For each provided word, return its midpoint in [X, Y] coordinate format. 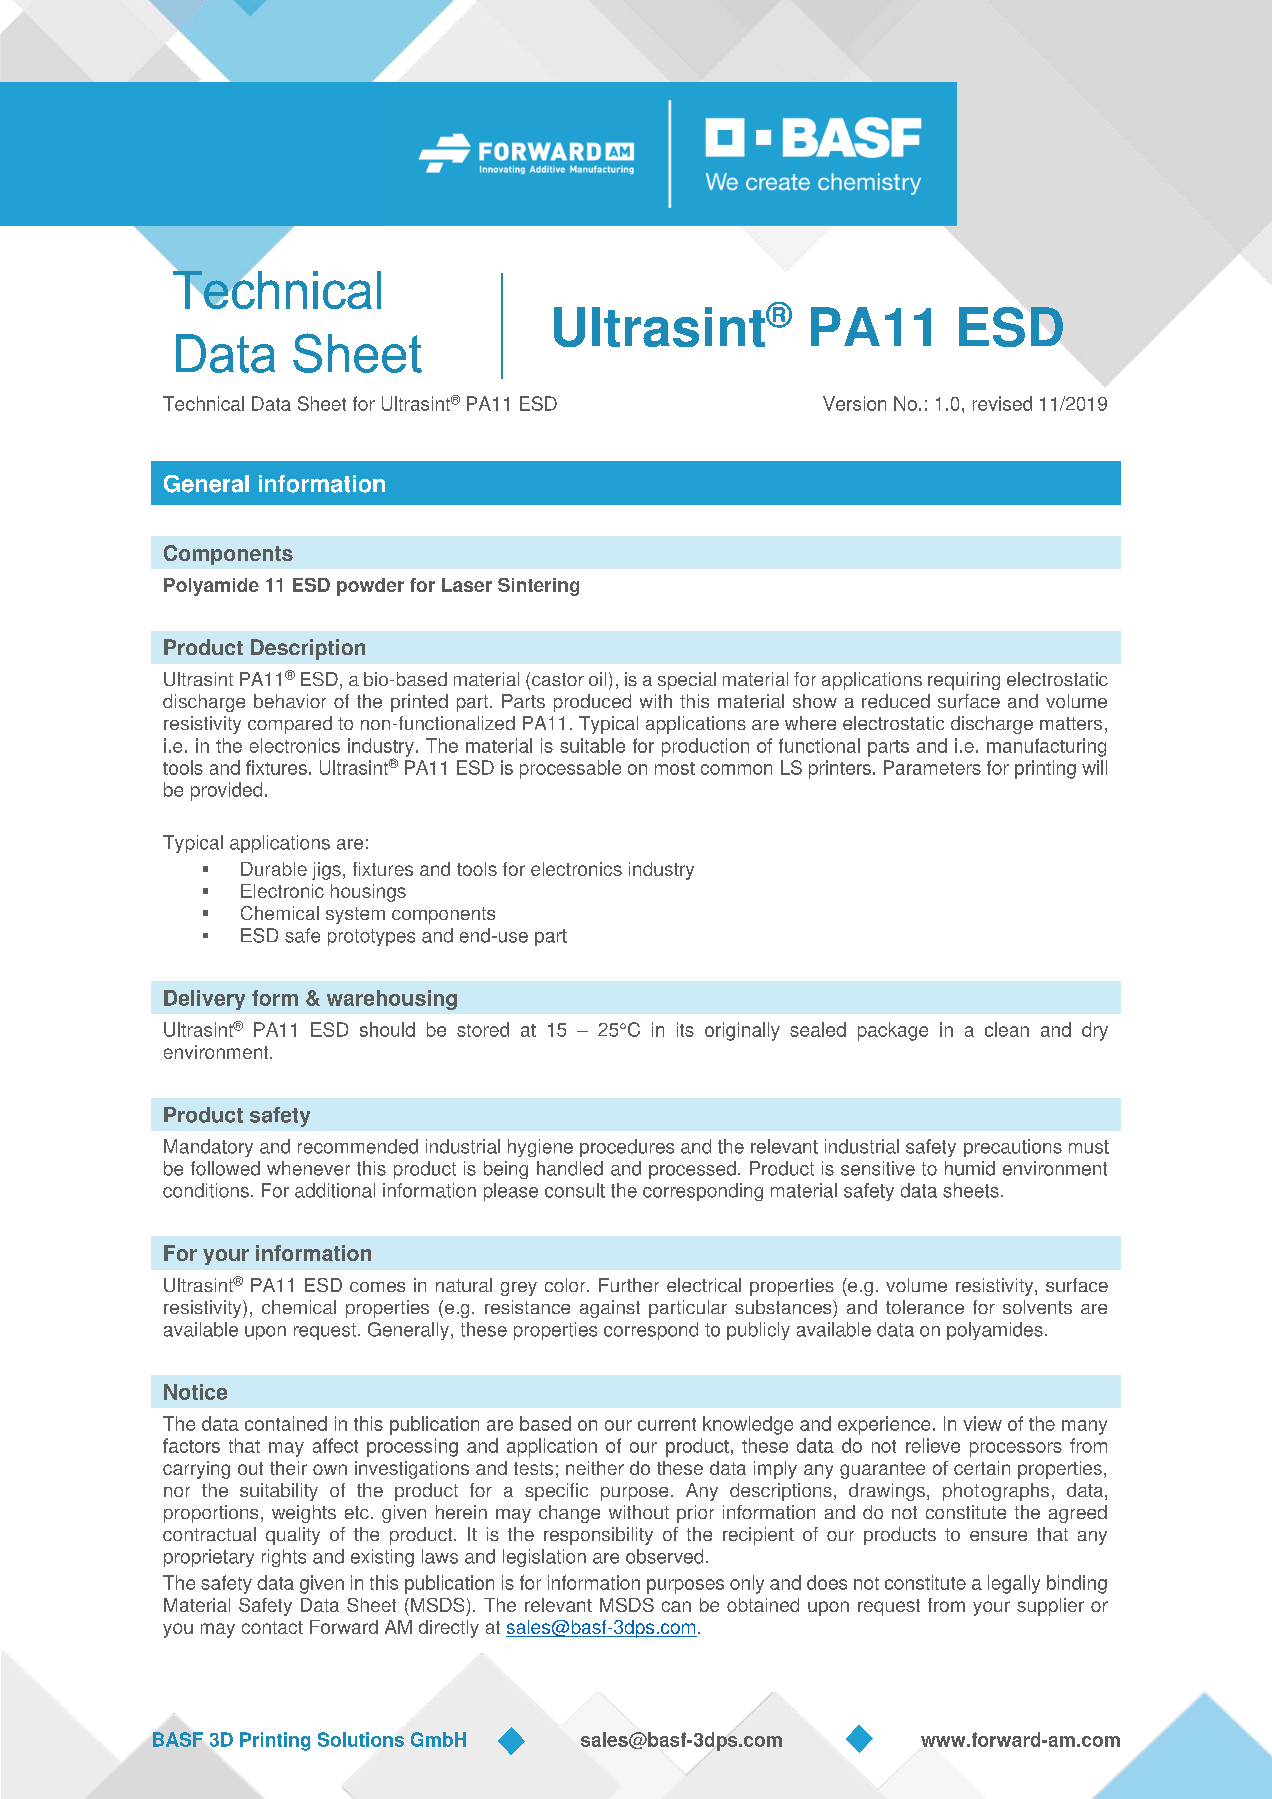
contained [286, 1423]
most [675, 768]
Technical [203, 403]
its [685, 1029]
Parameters [932, 767]
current [667, 1424]
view [982, 1423]
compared [290, 725]
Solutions [361, 1739]
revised [1002, 403]
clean [1007, 1029]
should [387, 1029]
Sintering [538, 587]
